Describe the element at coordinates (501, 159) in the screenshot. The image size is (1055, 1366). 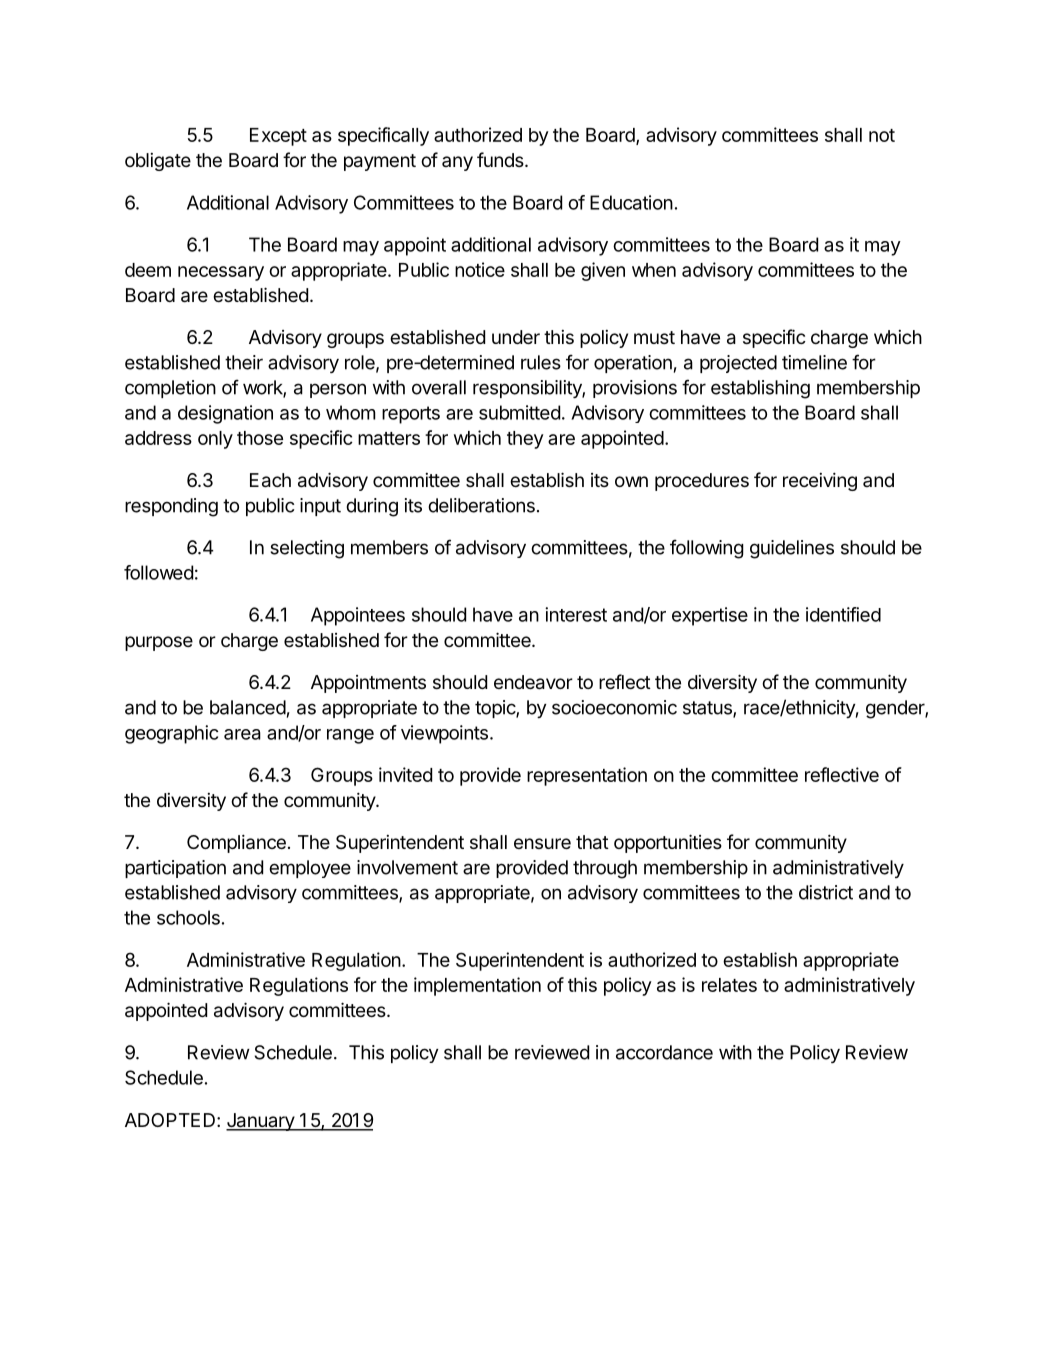
I see `funds` at that location.
